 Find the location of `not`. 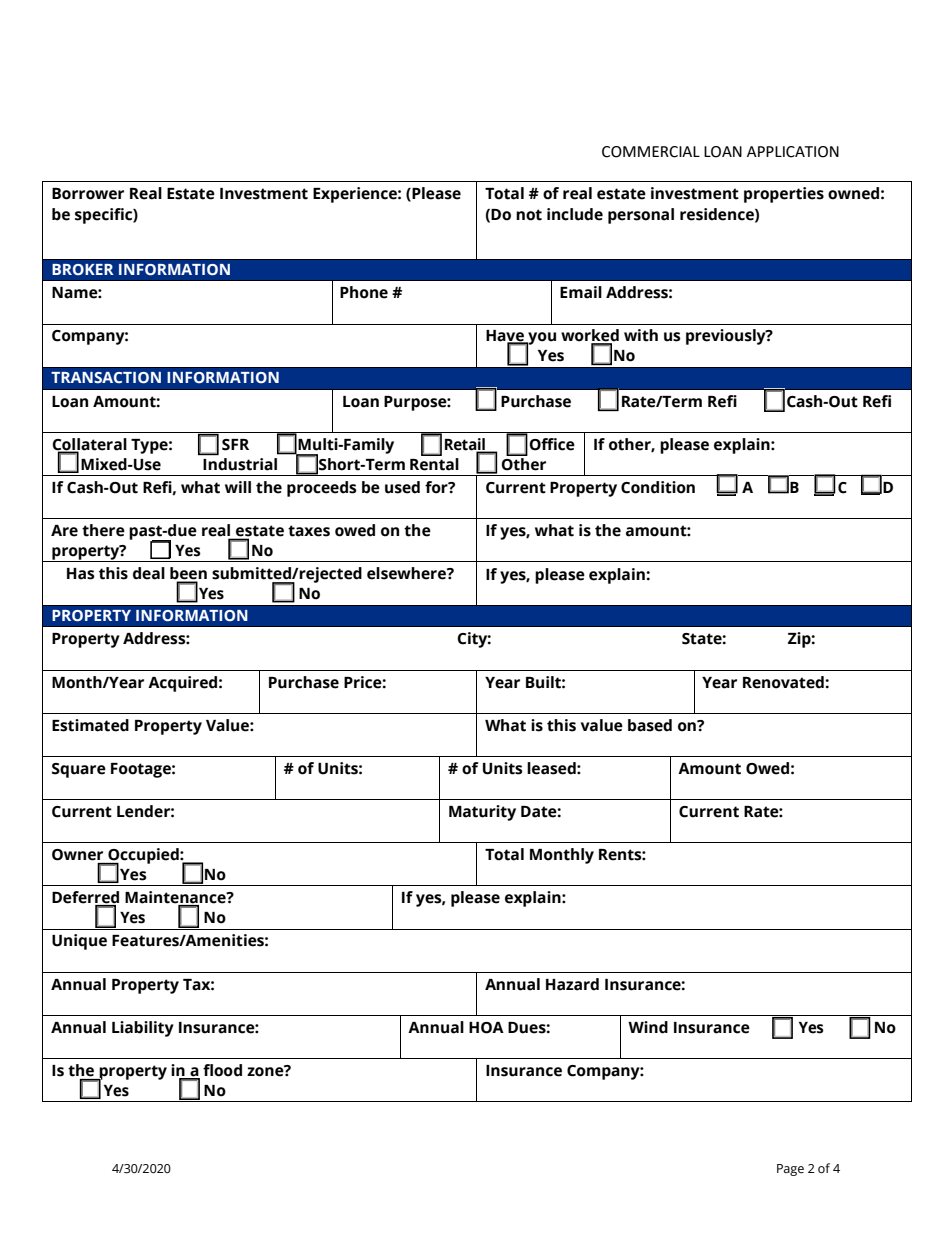

not is located at coordinates (529, 215).
